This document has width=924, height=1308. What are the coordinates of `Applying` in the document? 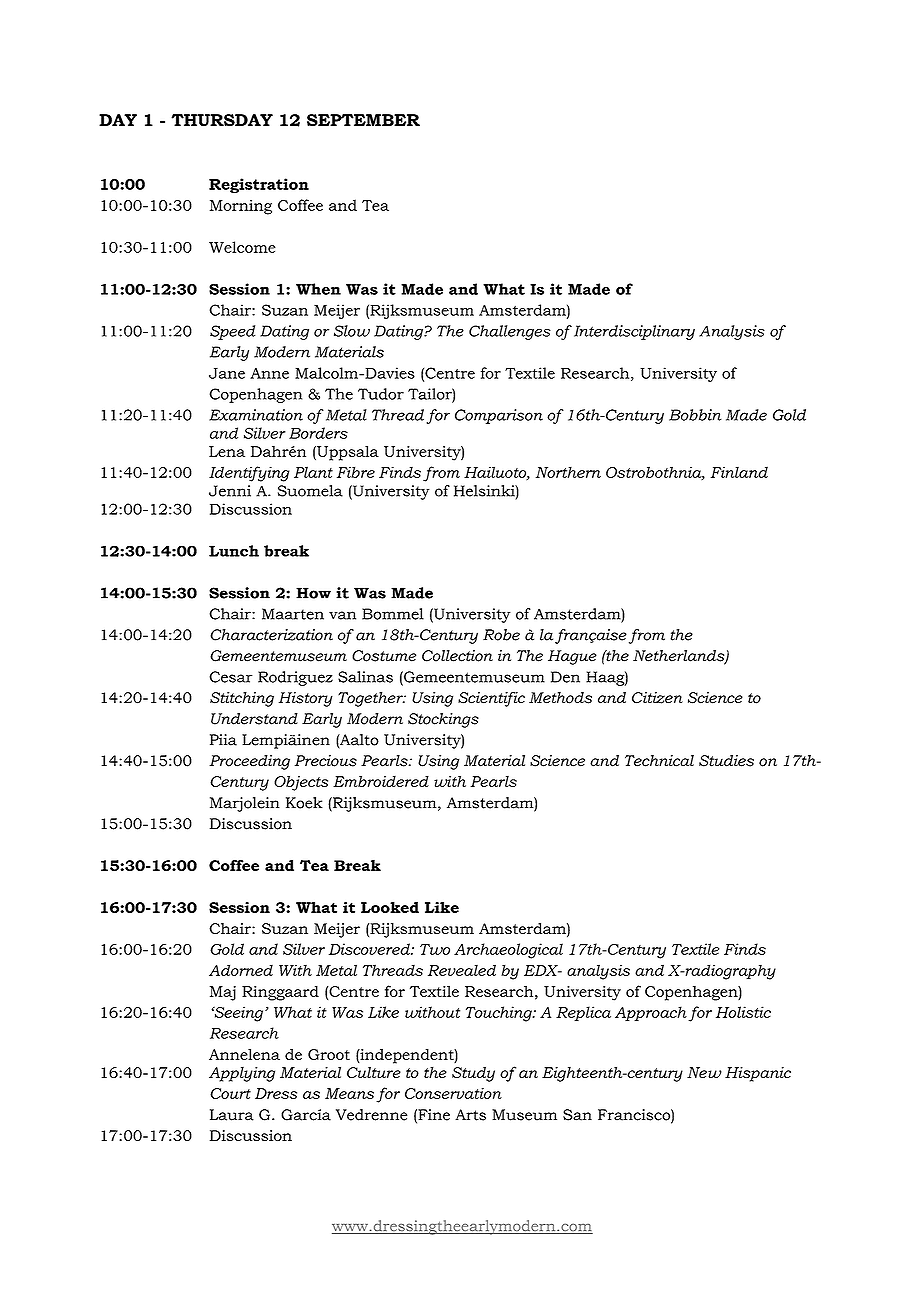 It's located at (242, 1074).
